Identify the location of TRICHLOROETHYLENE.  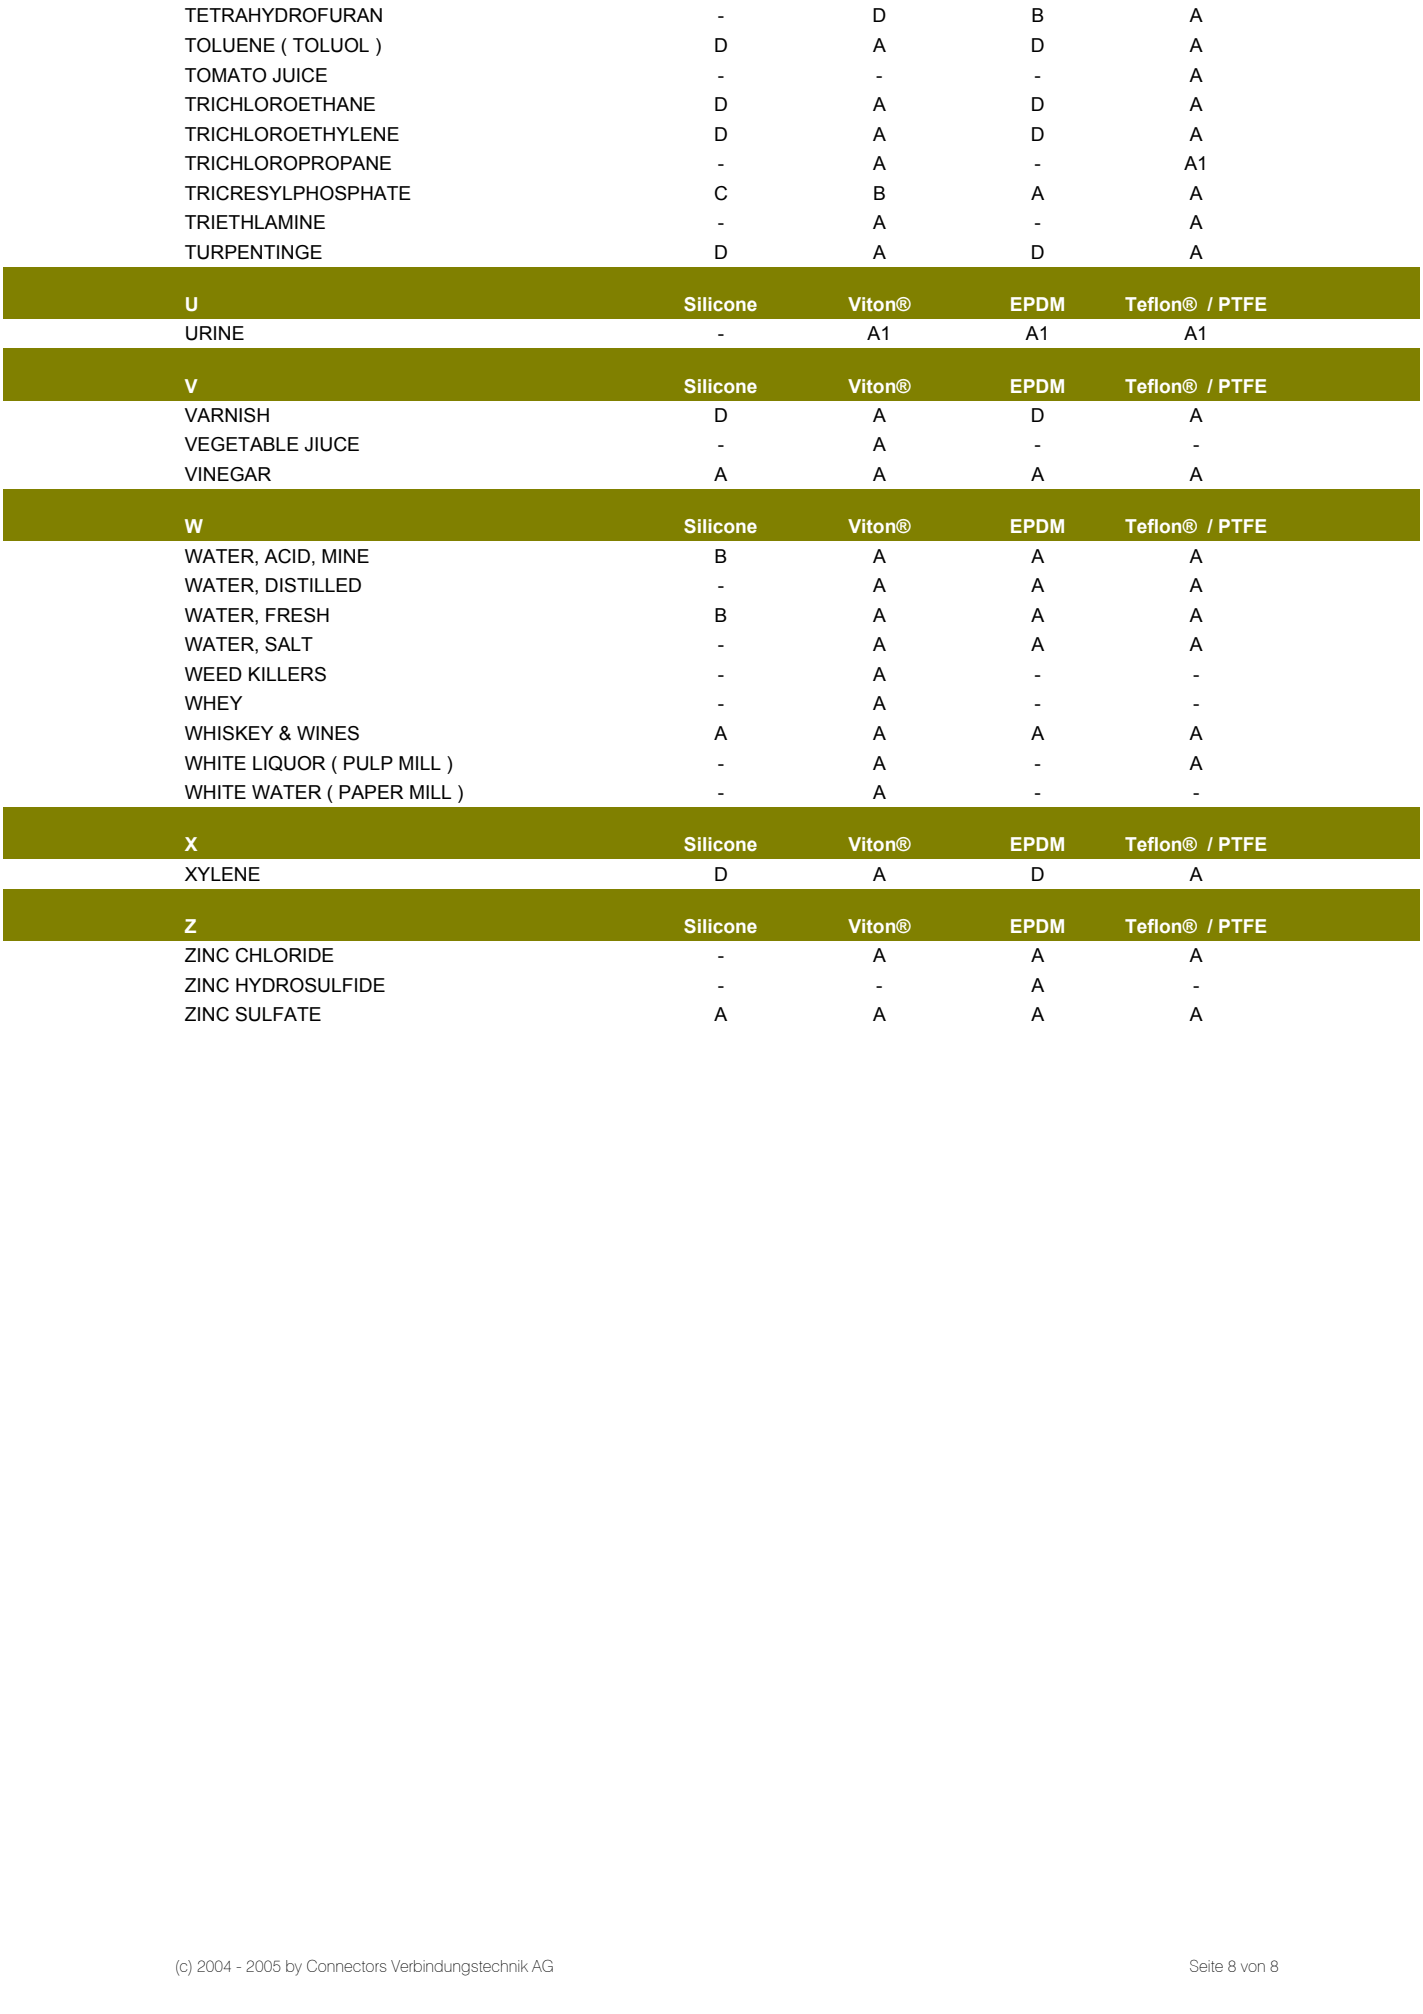
(292, 134).
